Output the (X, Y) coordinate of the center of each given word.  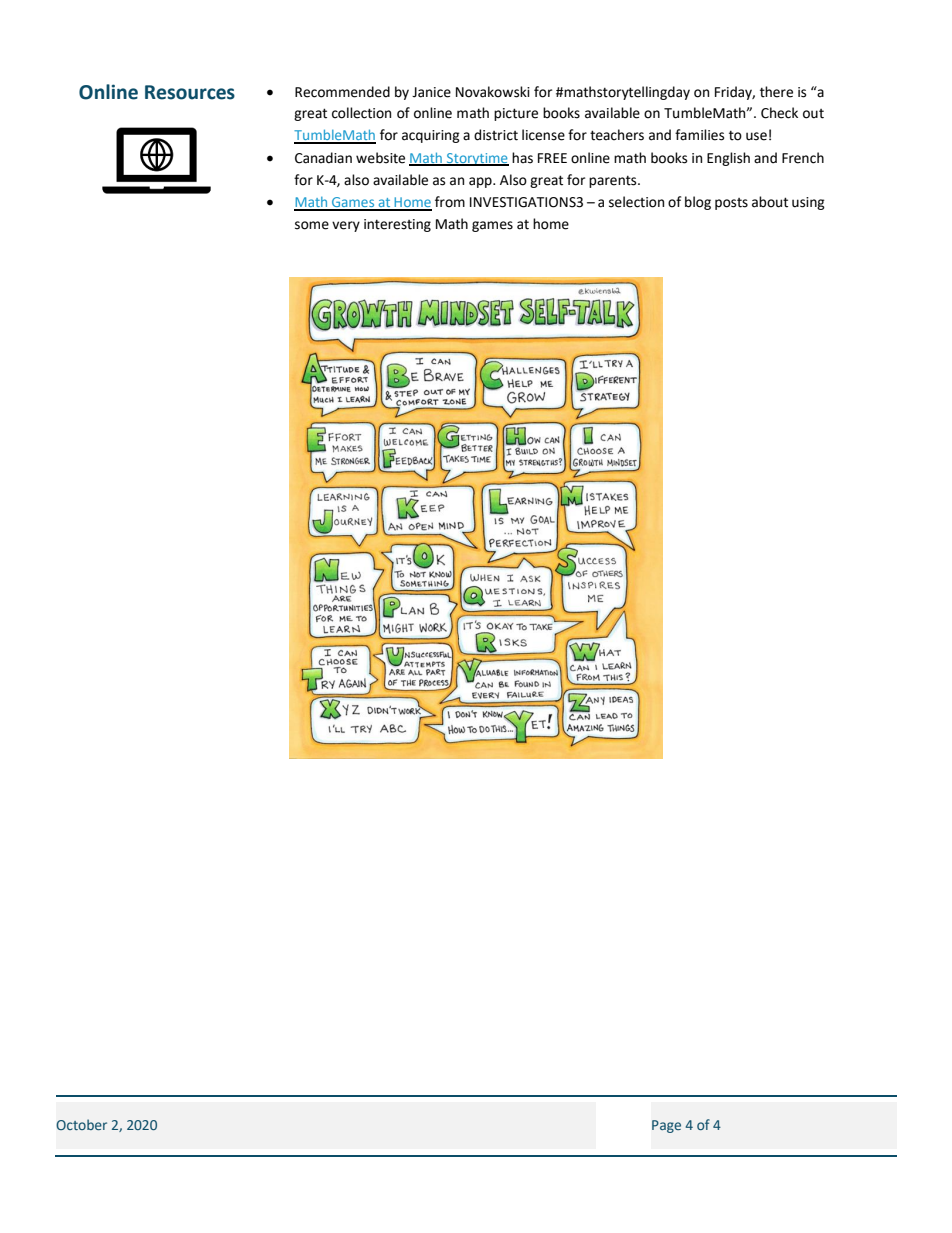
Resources (190, 92)
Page (666, 1126)
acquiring (431, 136)
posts (731, 204)
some (312, 225)
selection (636, 202)
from (450, 202)
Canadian (323, 158)
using (808, 203)
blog (698, 203)
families (699, 135)
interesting (397, 225)
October (81, 1124)
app (481, 182)
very (346, 226)
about (770, 202)
